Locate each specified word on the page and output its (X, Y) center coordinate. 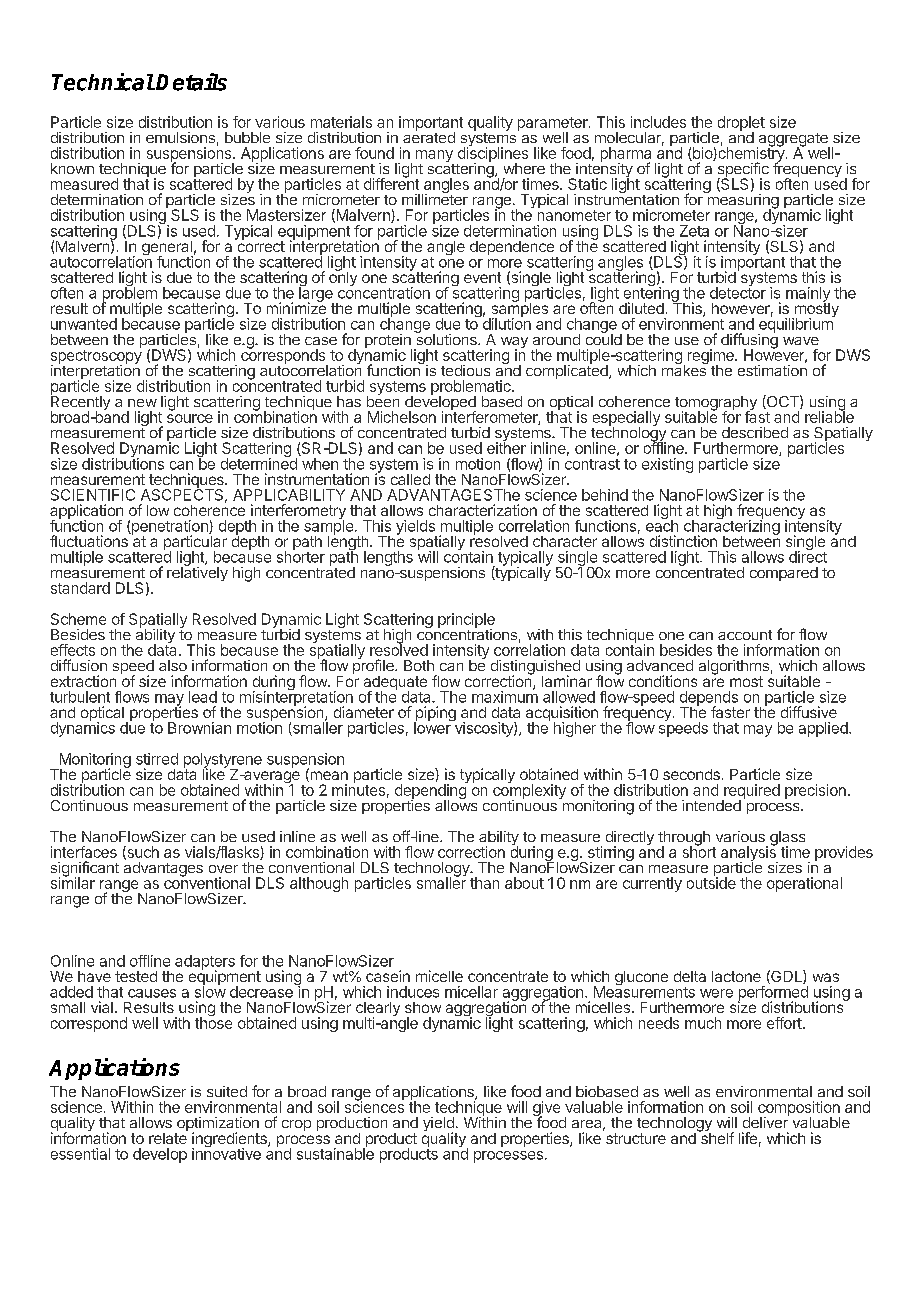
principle (466, 621)
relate (168, 1137)
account (745, 635)
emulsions (180, 137)
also (173, 665)
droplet (741, 124)
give (546, 1110)
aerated (429, 136)
